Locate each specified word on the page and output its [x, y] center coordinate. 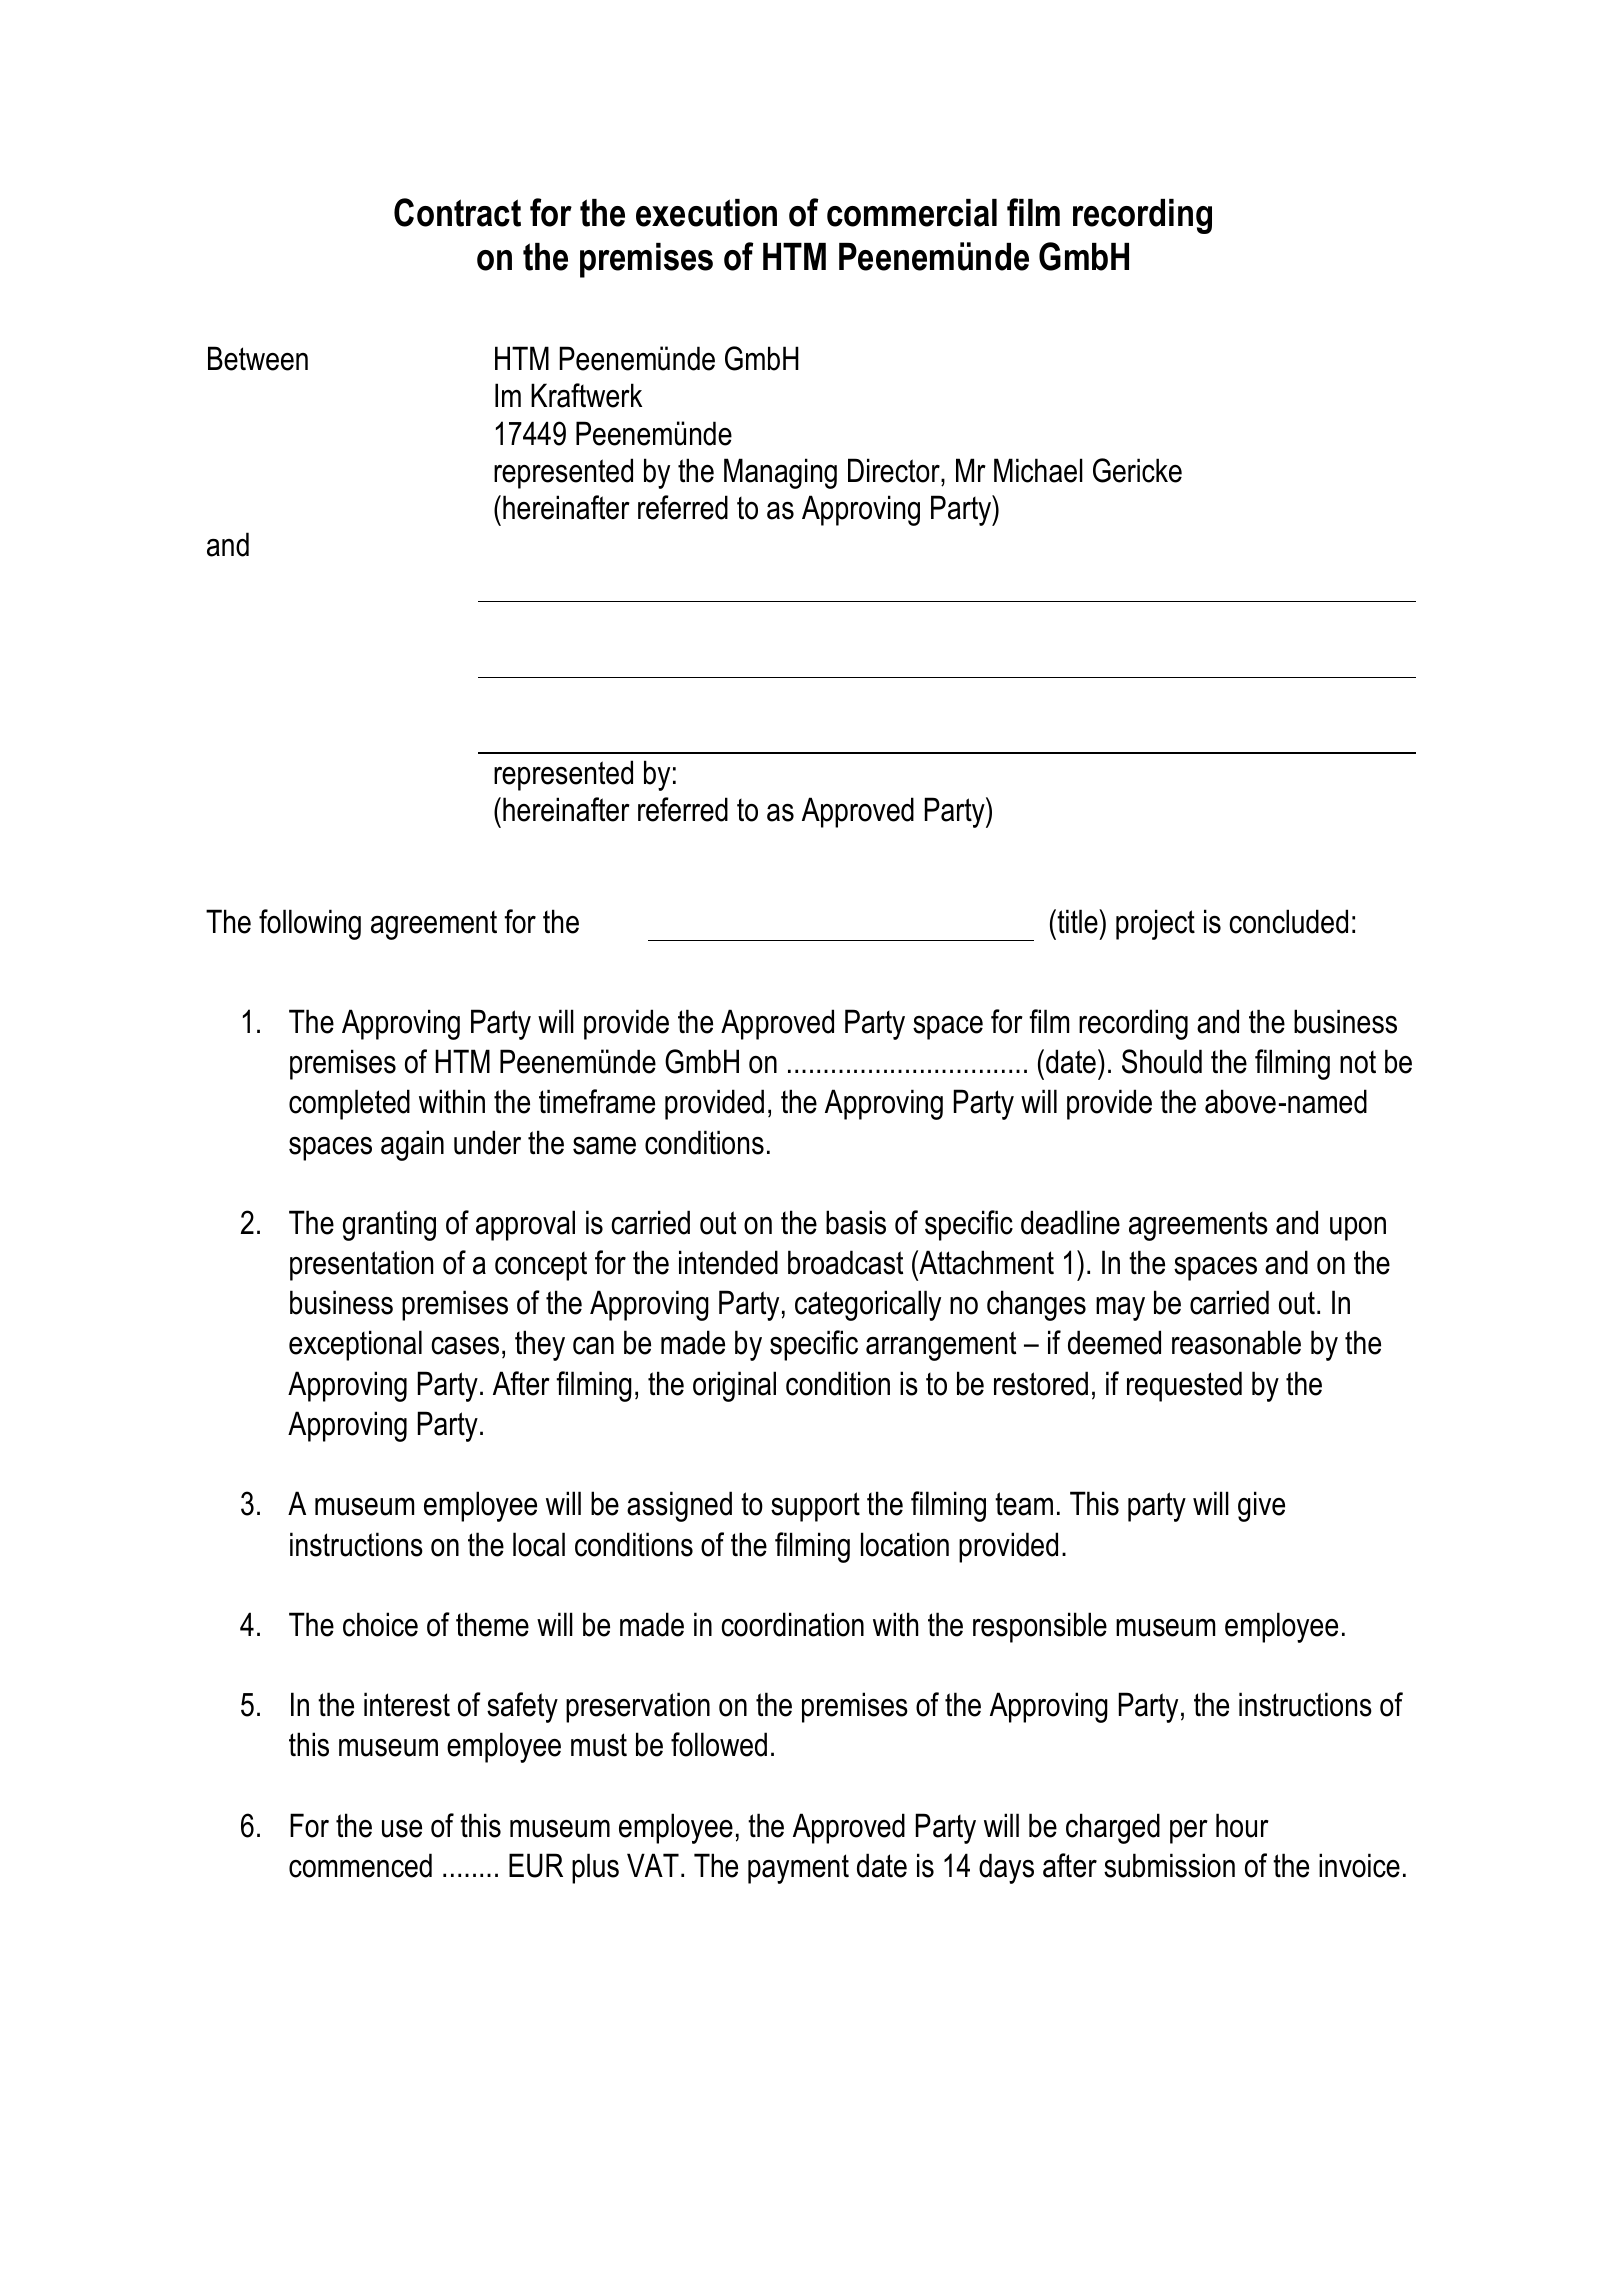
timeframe [597, 1101]
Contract [457, 212]
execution [706, 213]
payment [798, 1869]
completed [349, 1104]
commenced [360, 1865]
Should [1162, 1061]
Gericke [1137, 470]
